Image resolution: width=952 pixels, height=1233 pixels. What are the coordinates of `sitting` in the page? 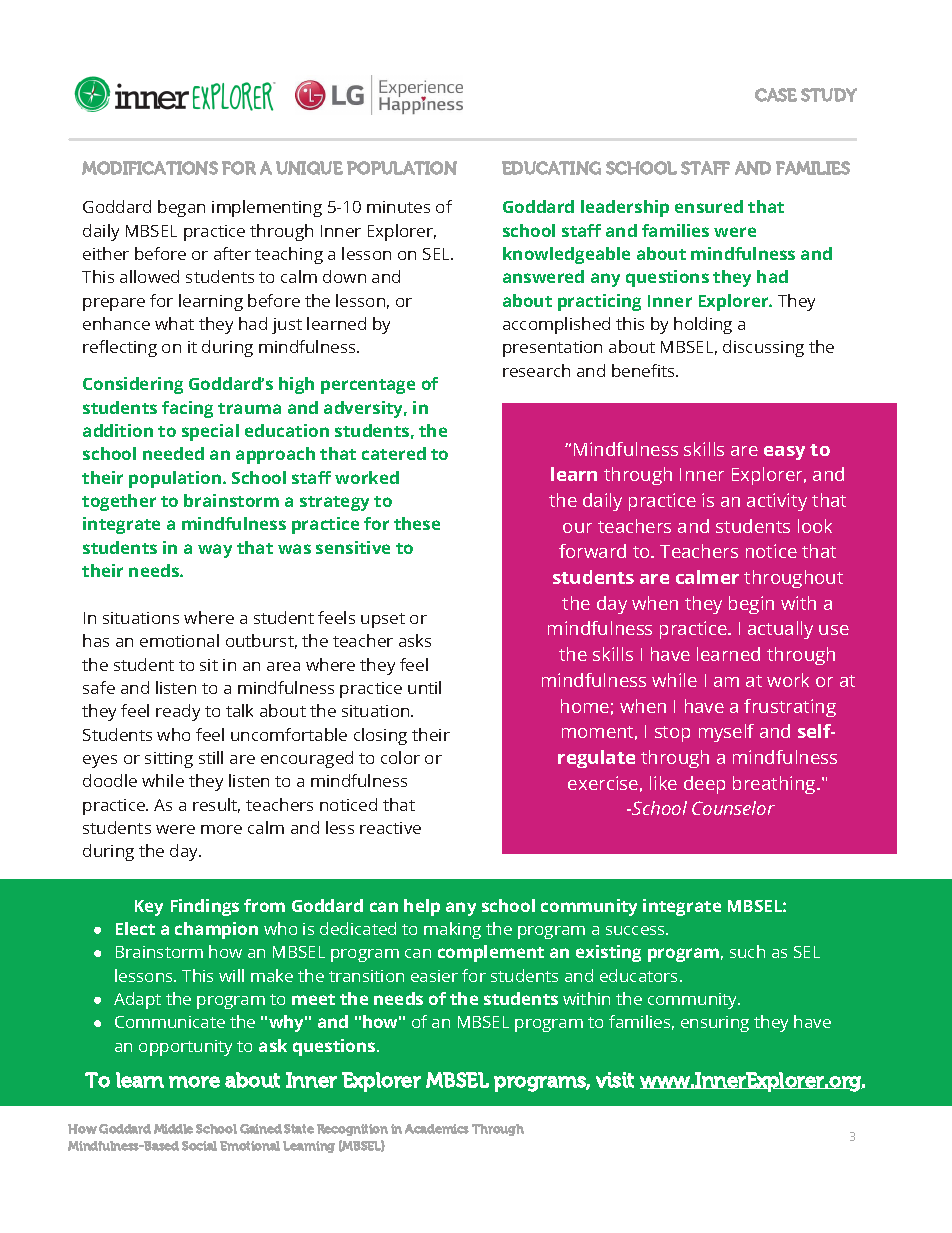 It's located at (169, 760).
